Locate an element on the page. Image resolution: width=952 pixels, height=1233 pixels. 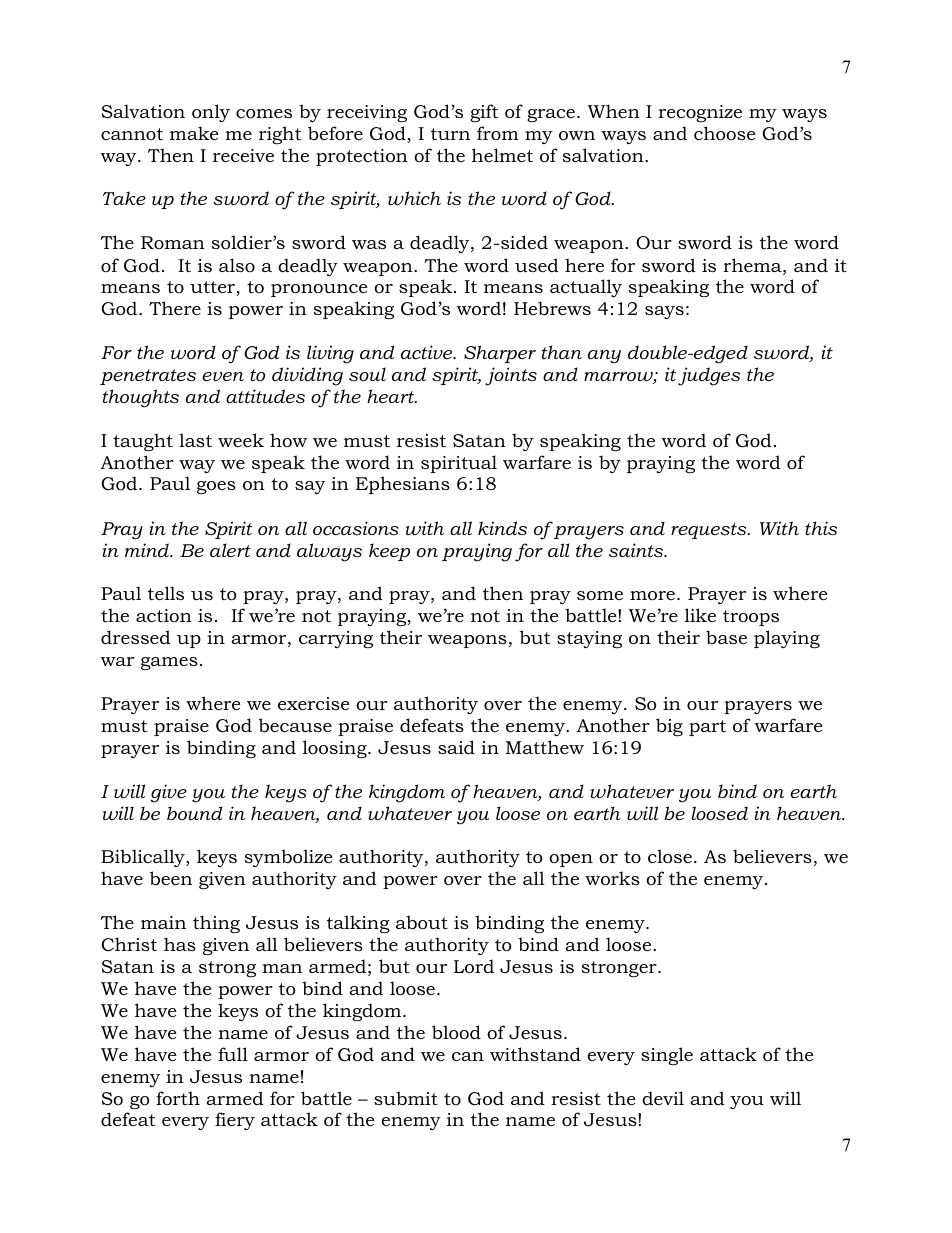
forth is located at coordinates (178, 1098).
